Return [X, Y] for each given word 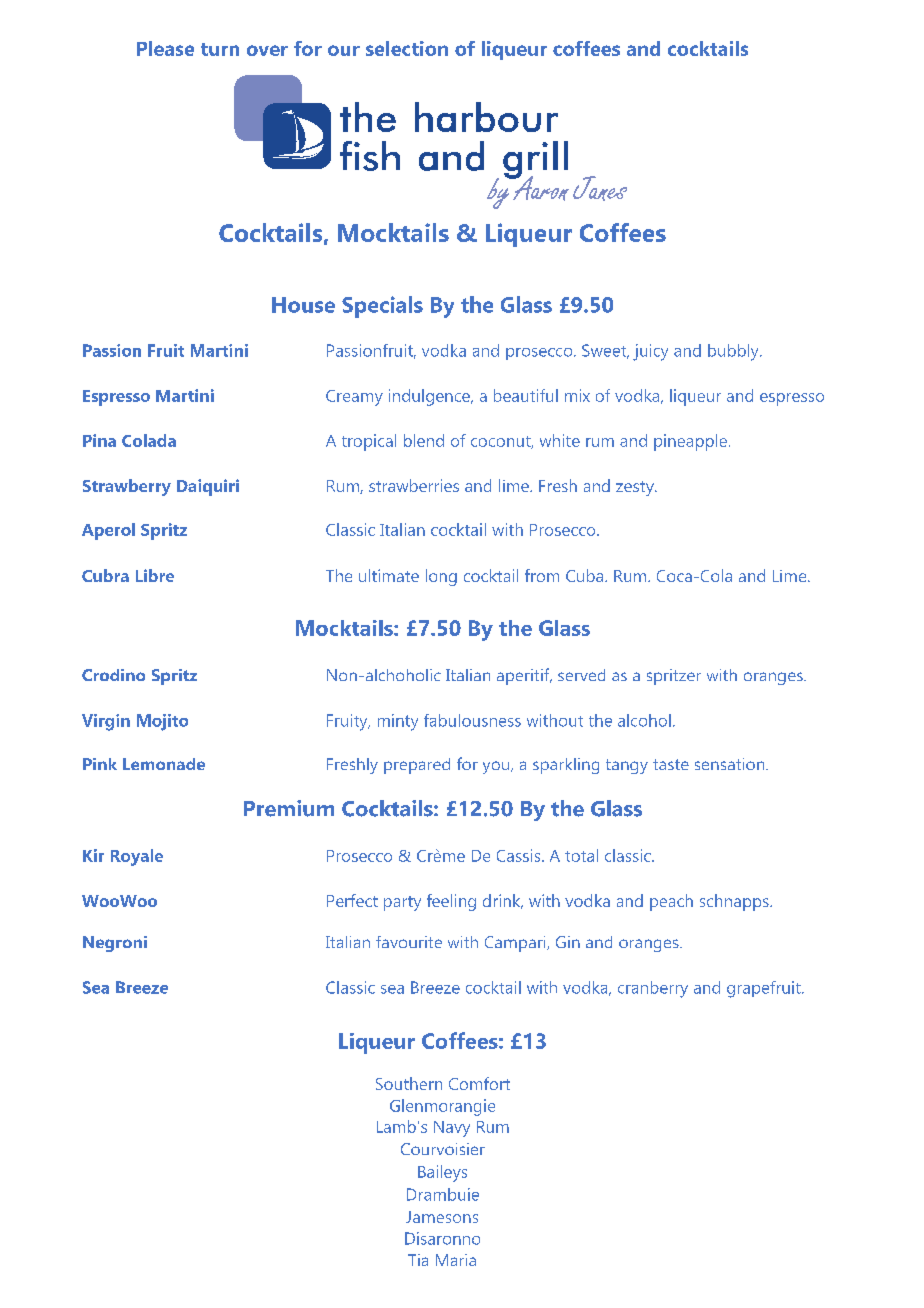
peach [671, 902]
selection [407, 48]
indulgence [430, 397]
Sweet [605, 351]
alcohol [644, 720]
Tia [418, 1260]
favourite [409, 942]
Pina [99, 440]
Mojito [162, 722]
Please [165, 48]
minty [398, 722]
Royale [137, 857]
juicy [650, 352]
